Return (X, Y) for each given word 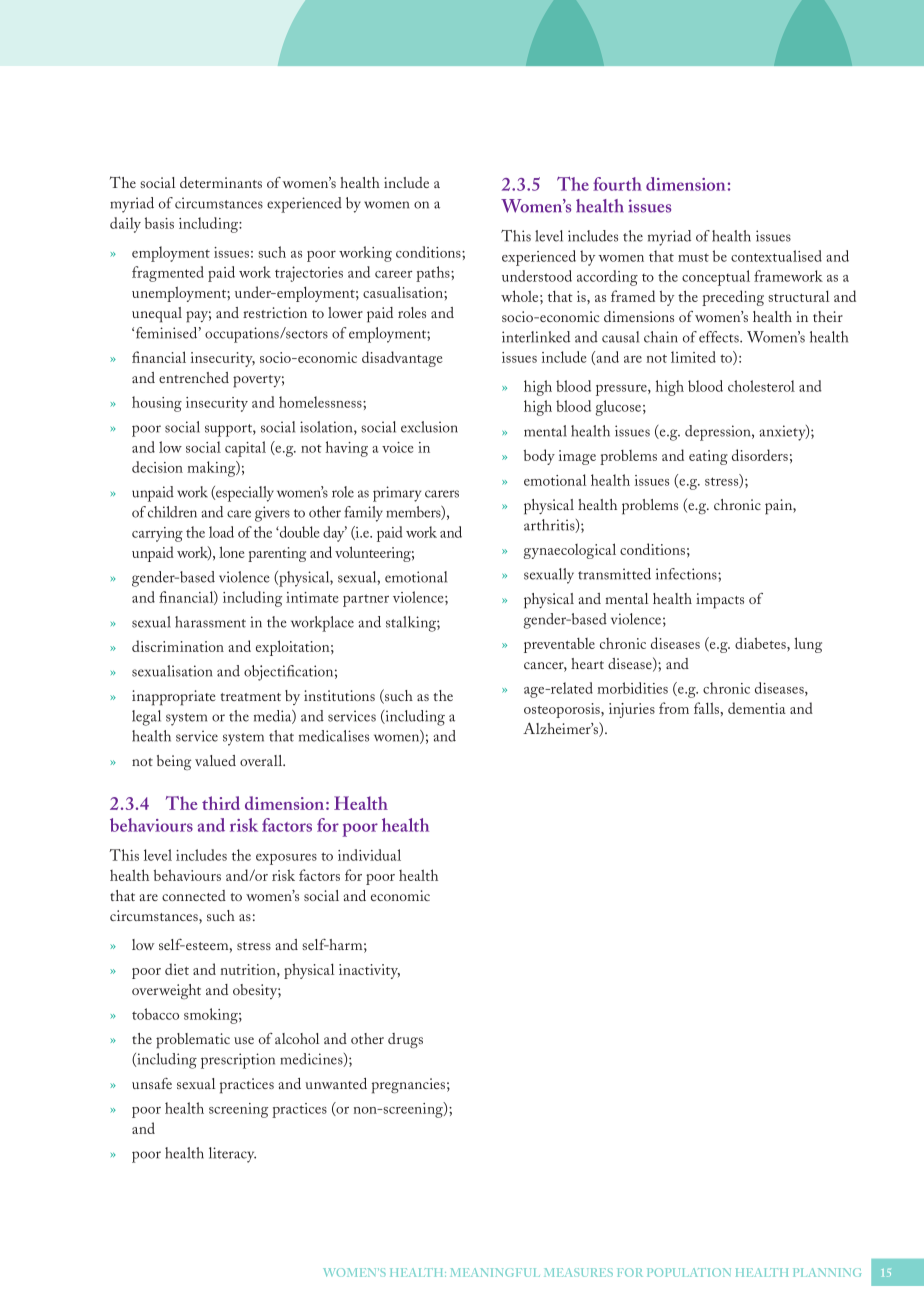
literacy (232, 1155)
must (693, 257)
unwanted (336, 1083)
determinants (221, 182)
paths (434, 274)
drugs (405, 1040)
